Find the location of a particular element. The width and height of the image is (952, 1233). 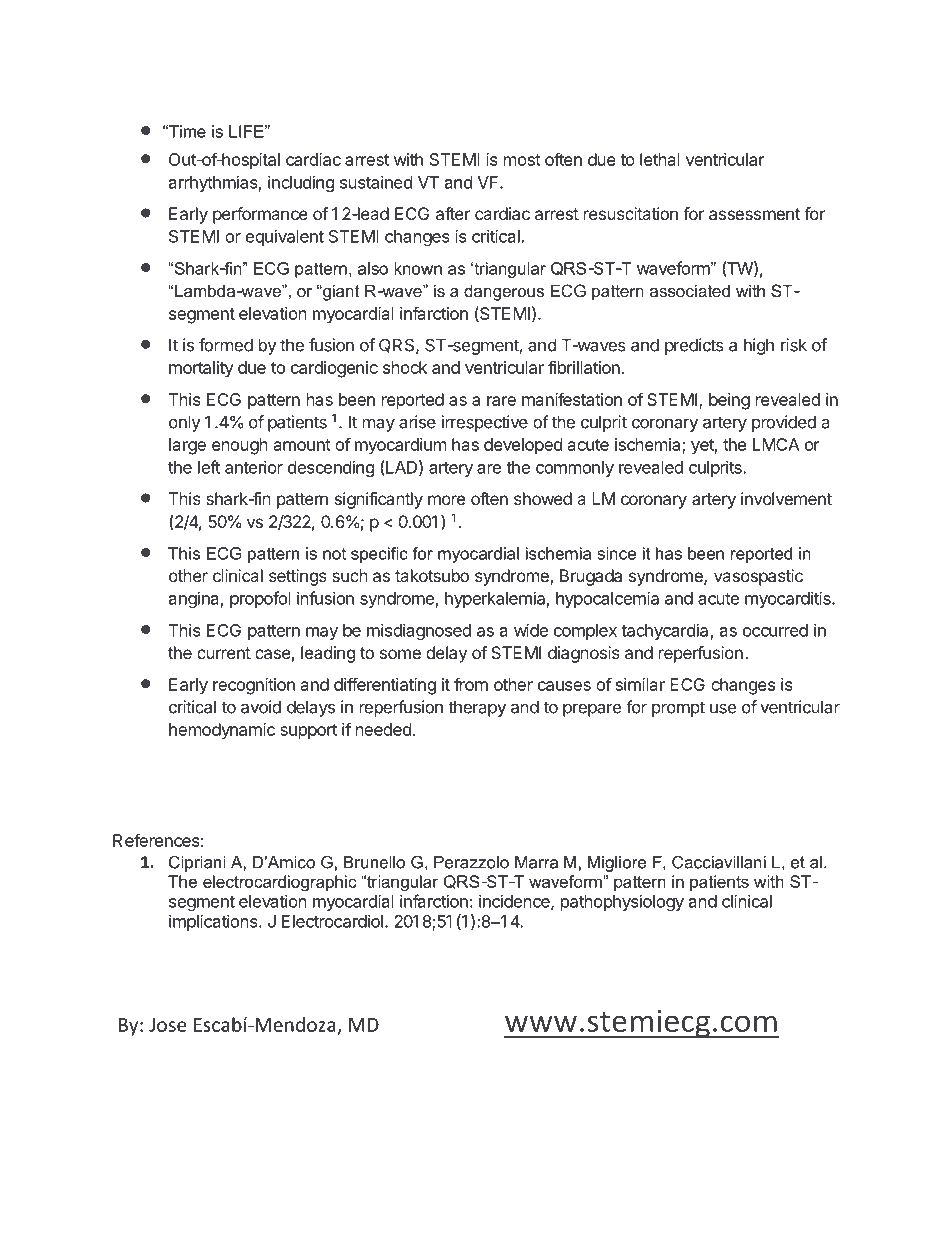

performance is located at coordinates (260, 215).
